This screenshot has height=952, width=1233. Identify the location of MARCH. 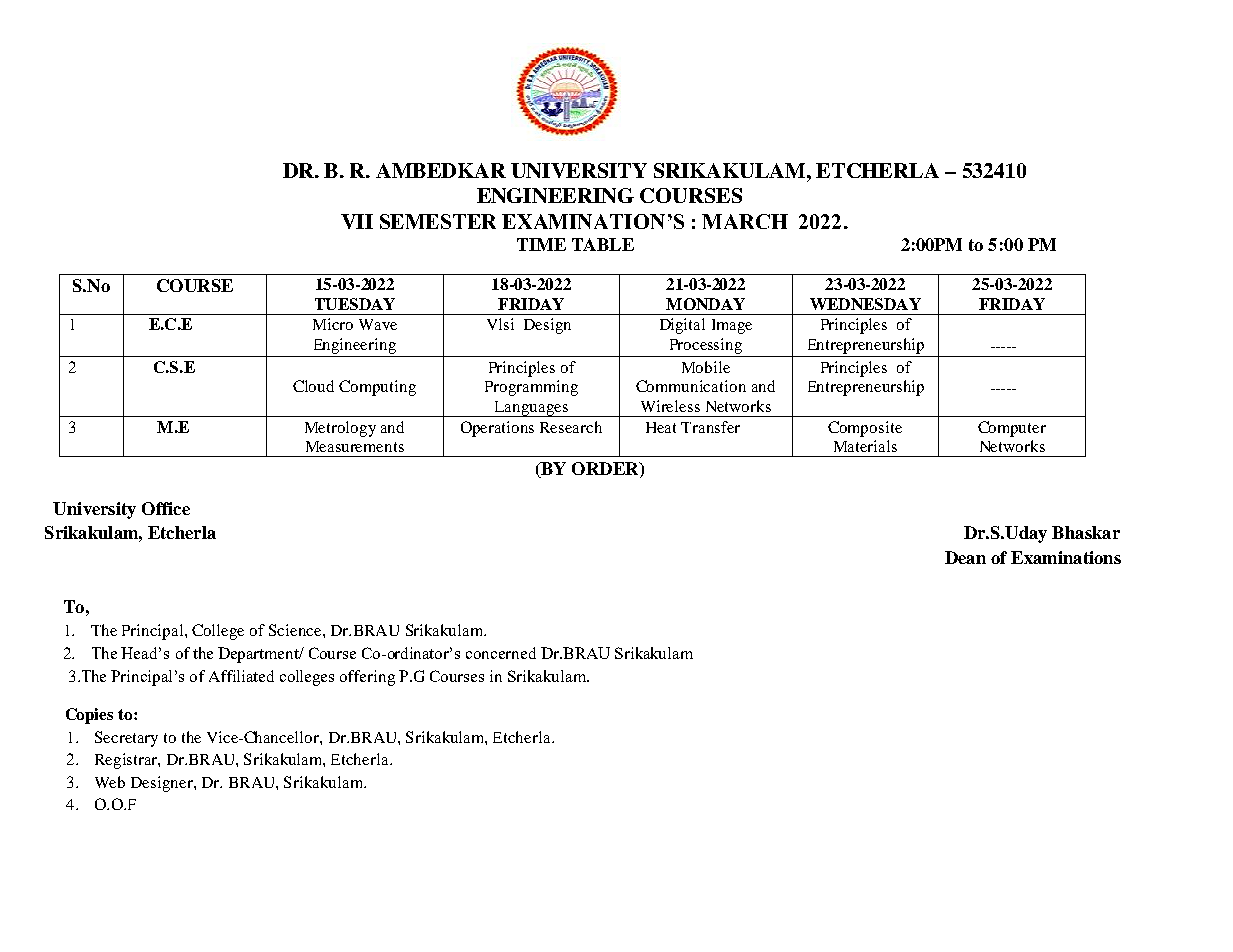
(745, 221).
